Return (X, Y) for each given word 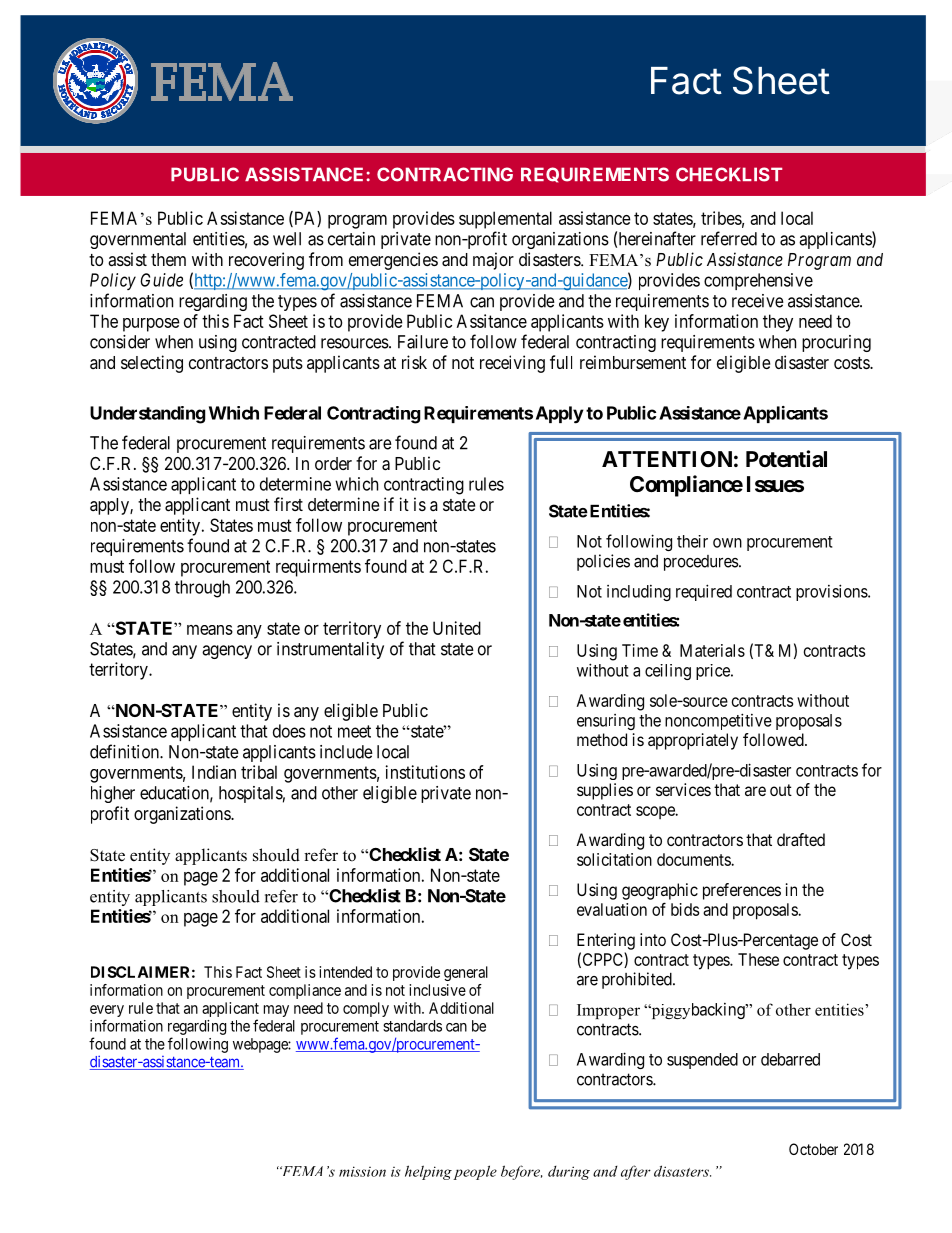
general (466, 973)
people (475, 1172)
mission (362, 1171)
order (333, 463)
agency (227, 652)
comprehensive (758, 281)
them (168, 259)
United (457, 628)
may (276, 1011)
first (288, 504)
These (758, 959)
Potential (786, 459)
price (714, 672)
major (493, 261)
